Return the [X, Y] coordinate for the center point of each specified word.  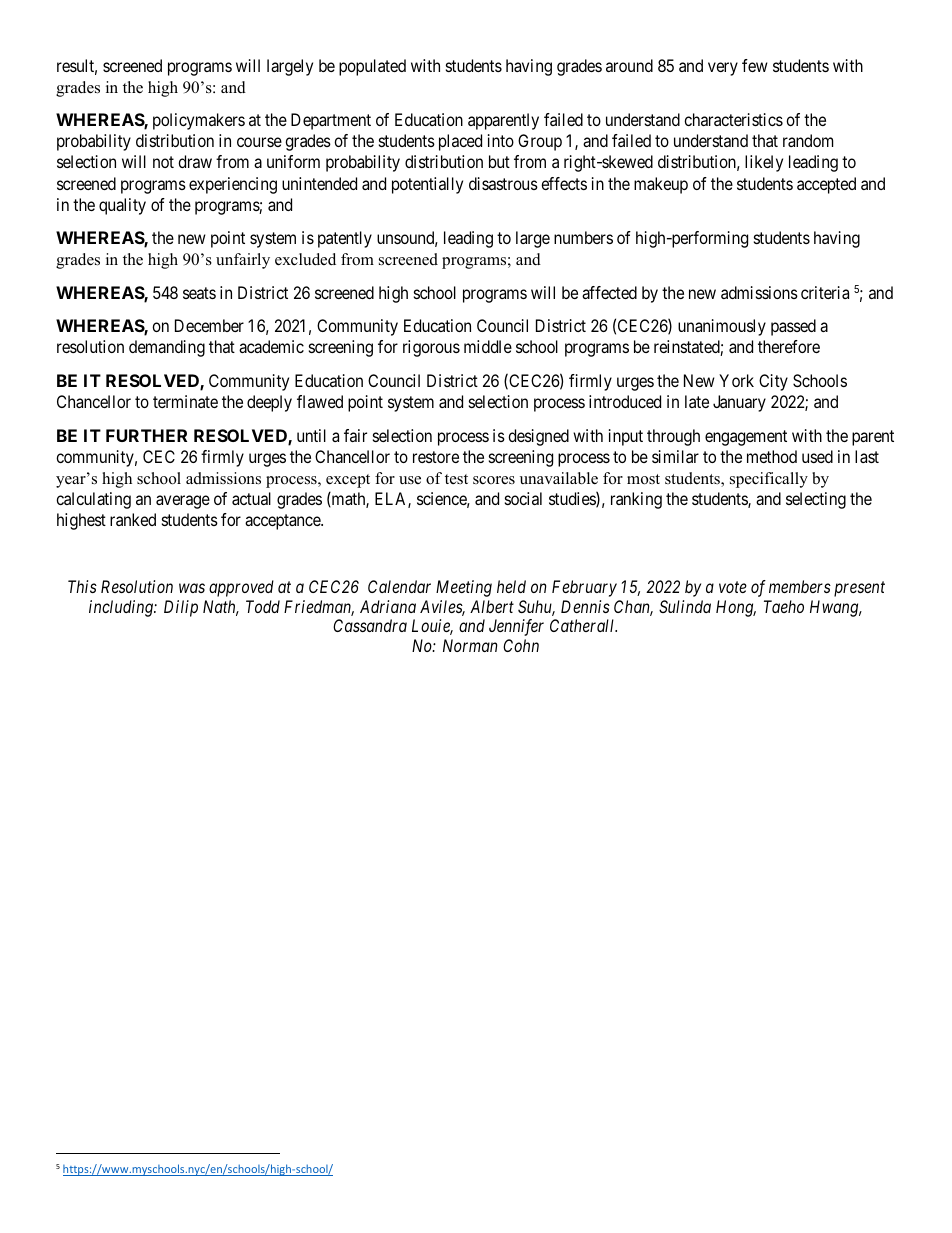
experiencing [233, 185]
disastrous [503, 183]
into [501, 140]
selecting [816, 500]
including [122, 608]
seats [199, 293]
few [755, 65]
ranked [133, 519]
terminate [185, 401]
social [523, 498]
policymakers [199, 121]
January [739, 403]
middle [488, 346]
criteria [825, 292]
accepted [826, 185]
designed [538, 437]
